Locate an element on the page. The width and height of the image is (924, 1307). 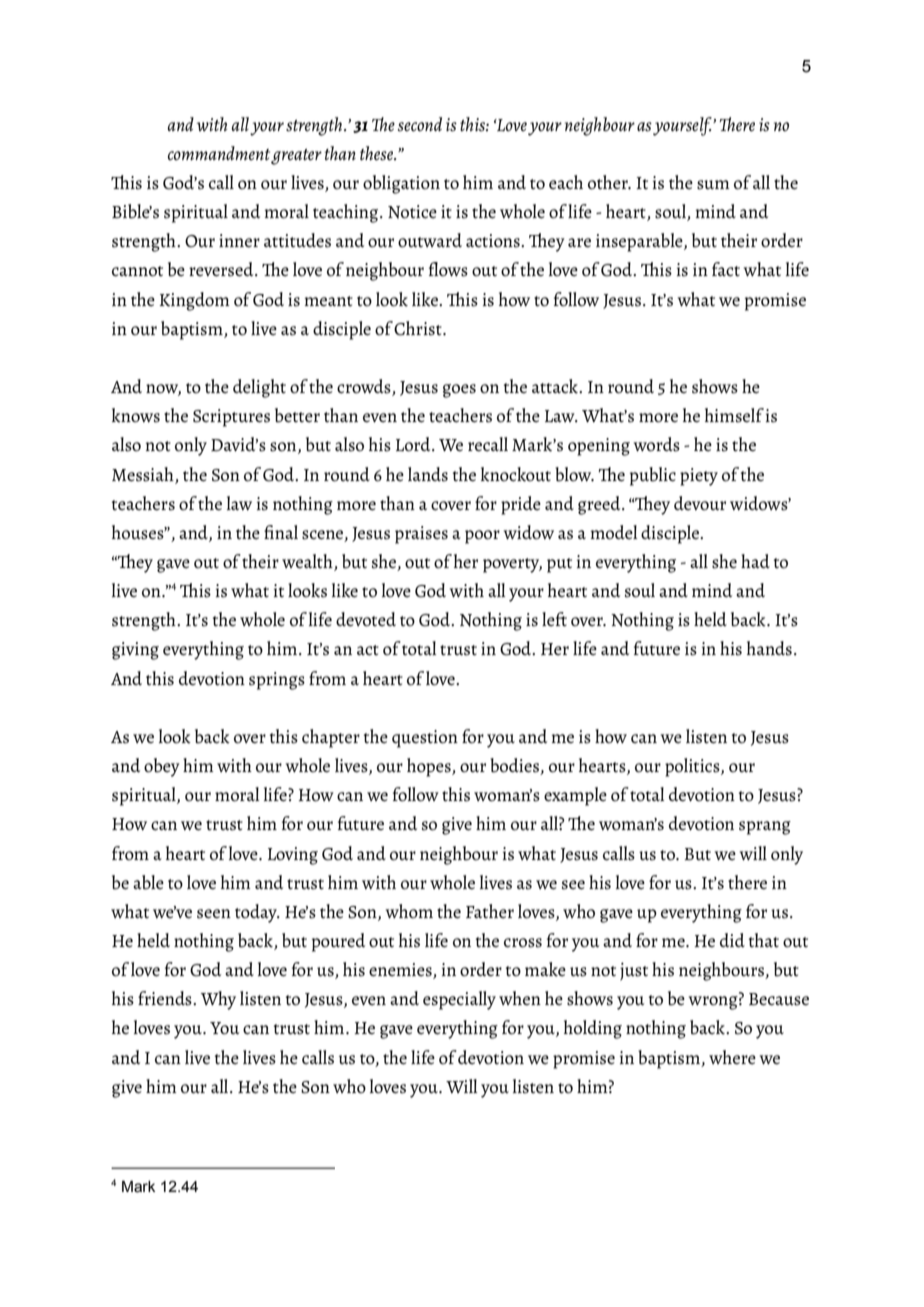
sum is located at coordinates (713, 185).
